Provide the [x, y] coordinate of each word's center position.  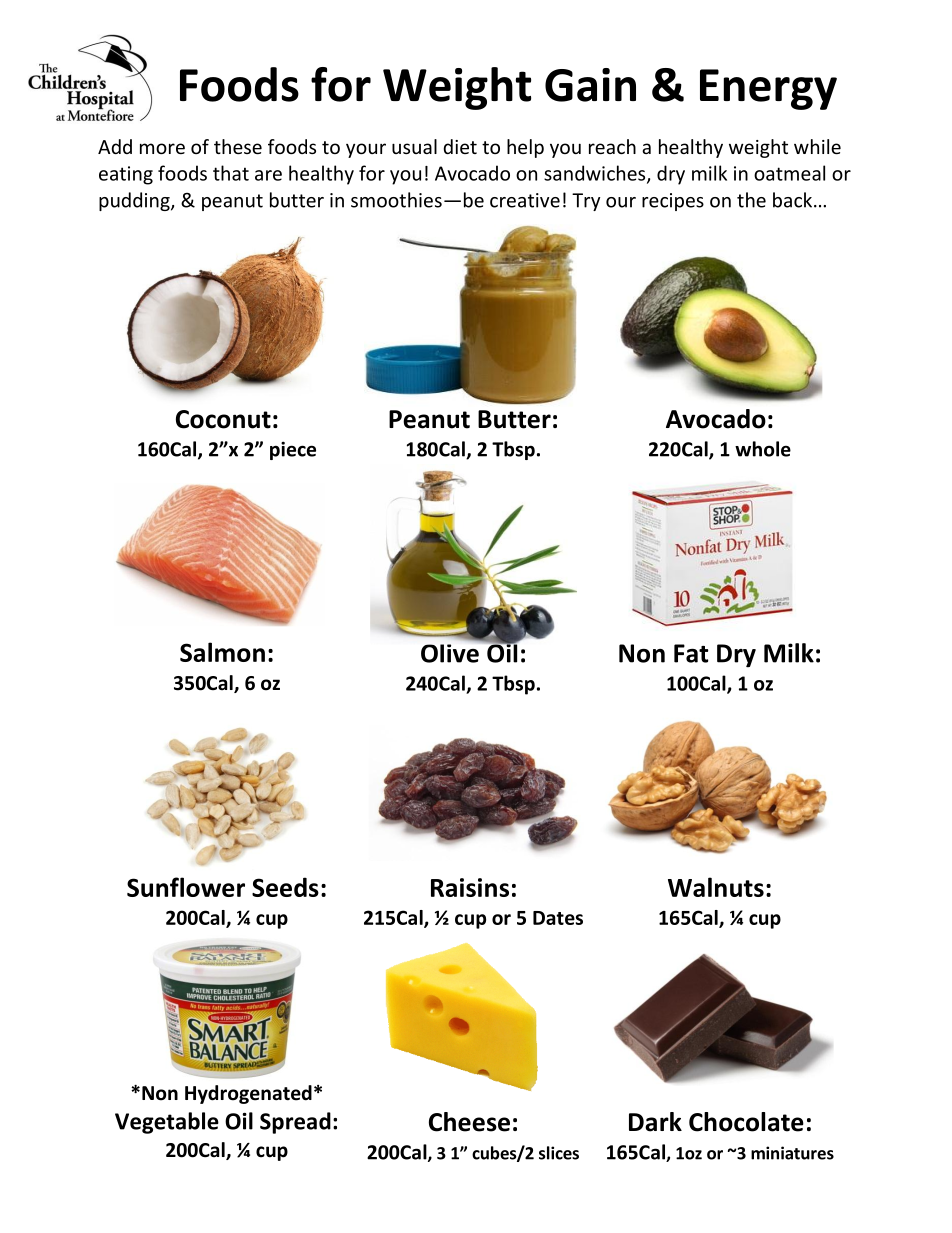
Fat [691, 653]
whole [763, 449]
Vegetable [167, 1123]
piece [293, 450]
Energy [768, 89]
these [238, 146]
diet [460, 146]
